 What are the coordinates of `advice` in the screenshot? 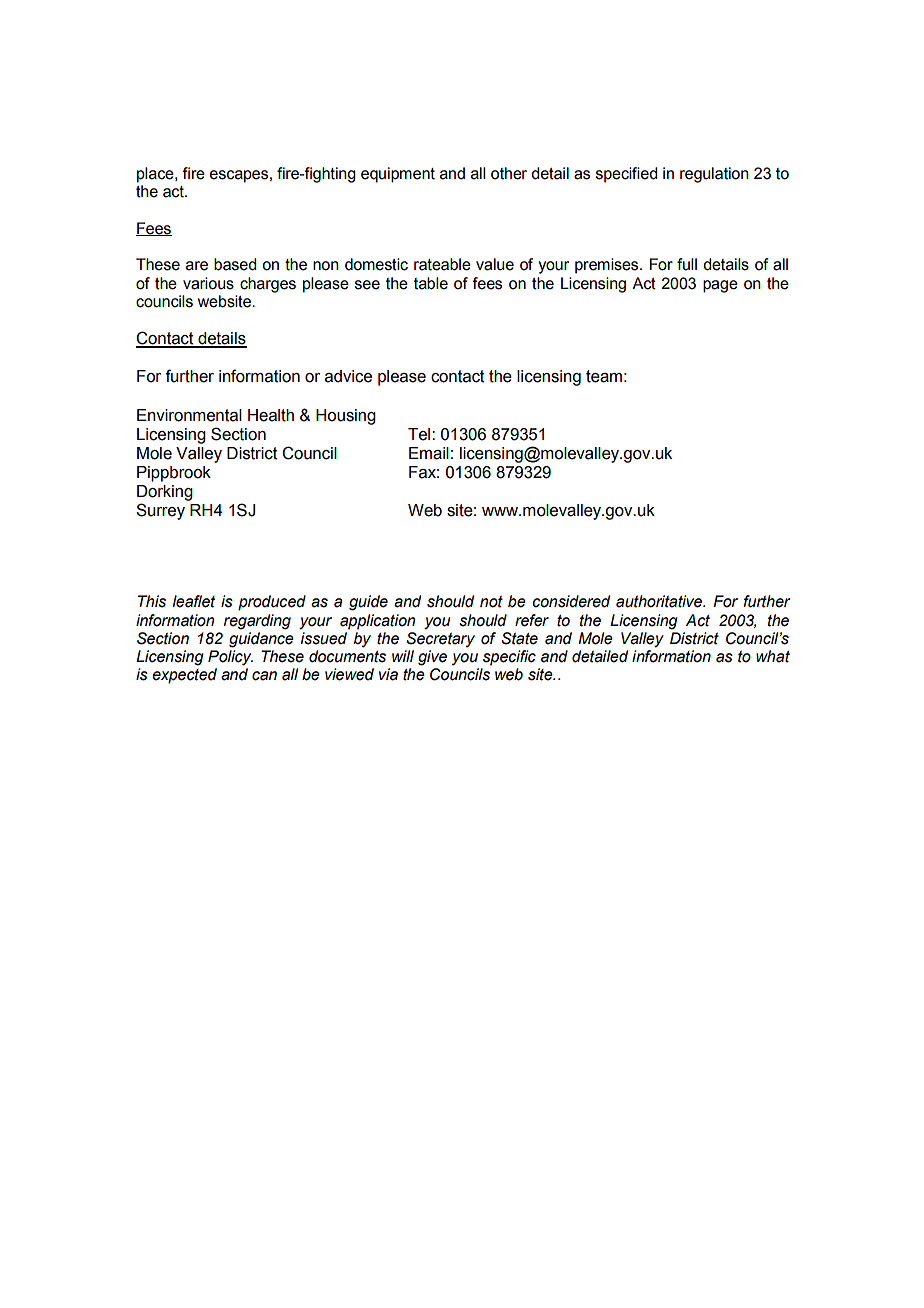 It's located at (348, 376).
